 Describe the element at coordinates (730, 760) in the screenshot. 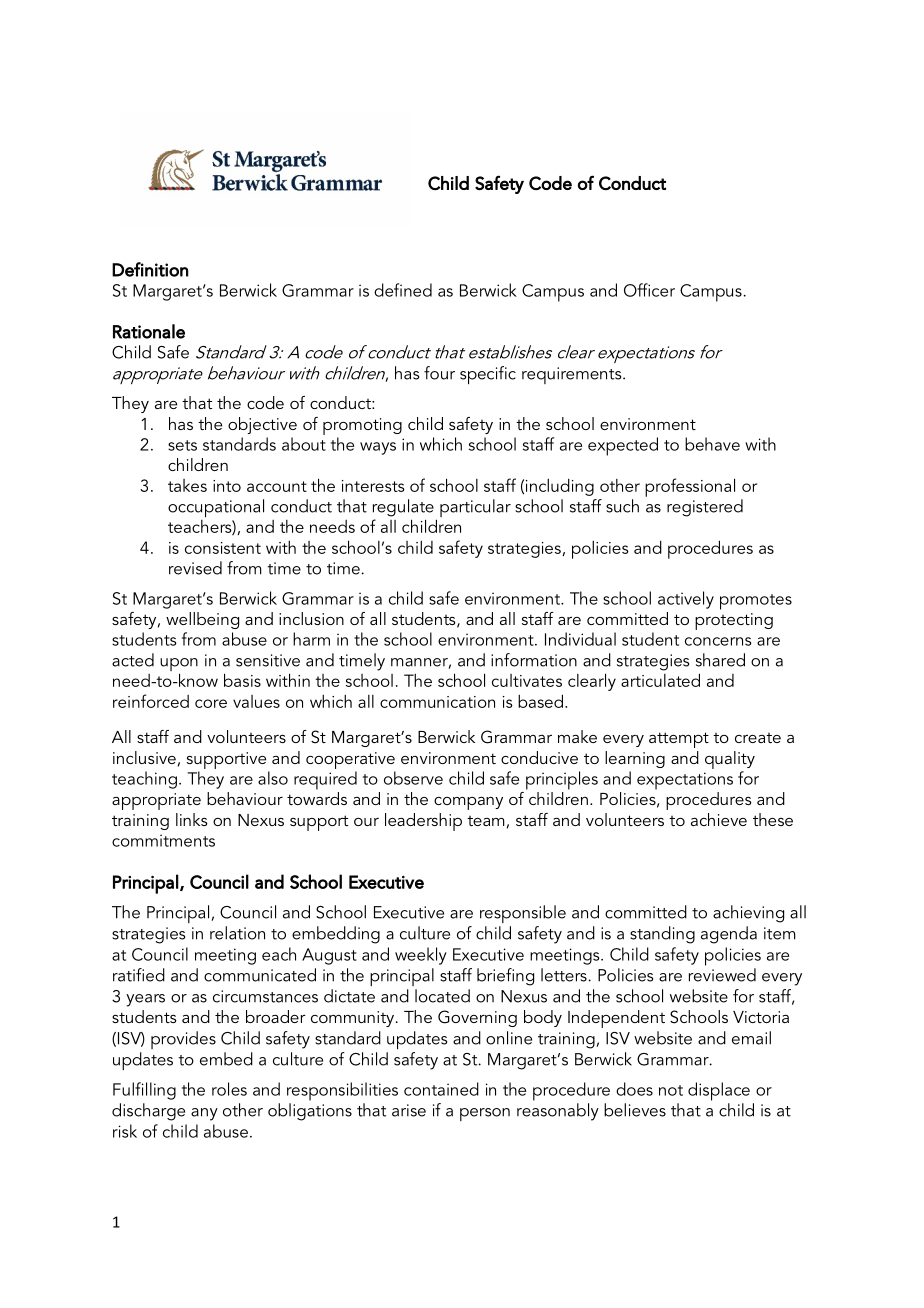

I see `quality` at that location.
